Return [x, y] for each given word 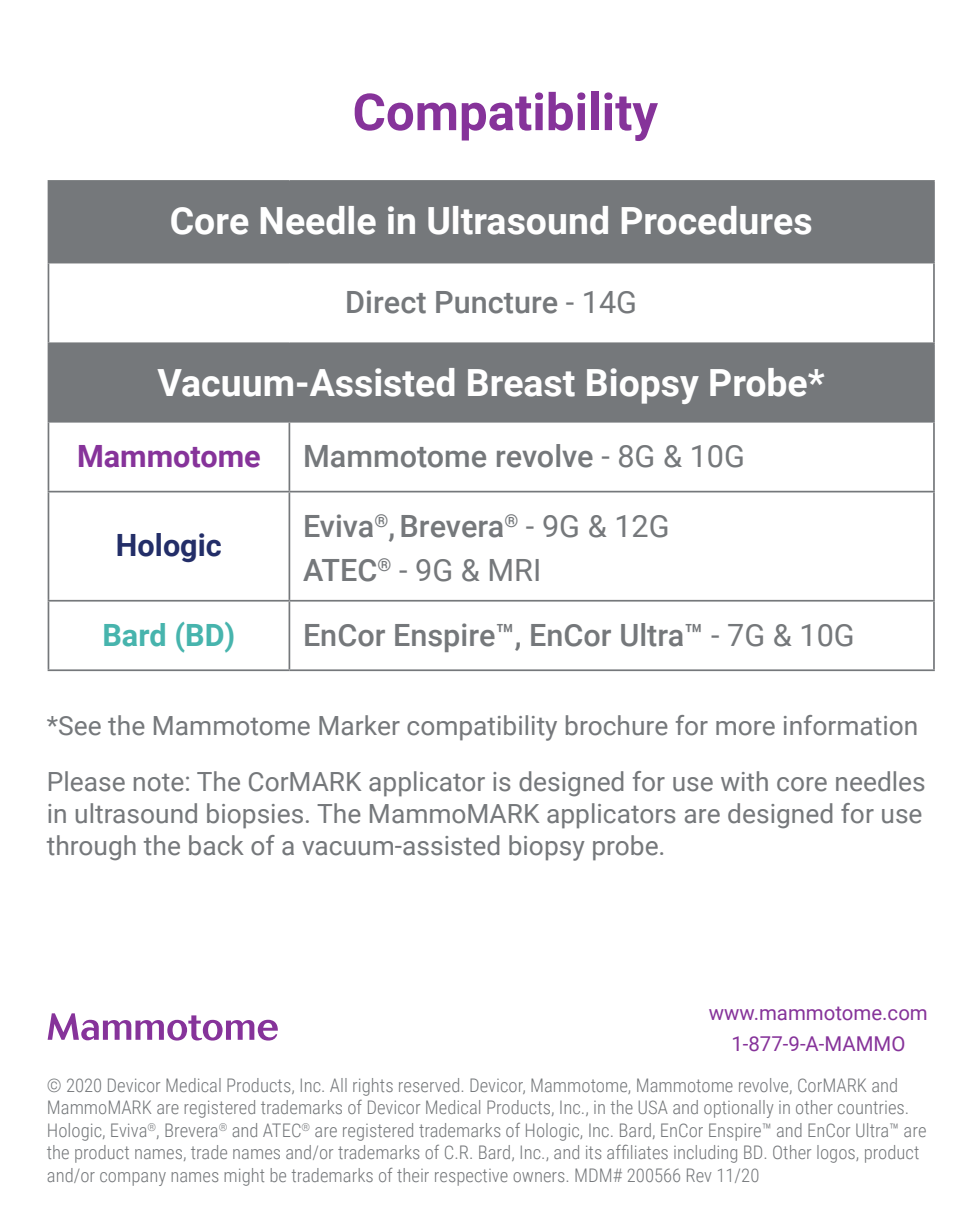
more [745, 728]
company [133, 1179]
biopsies [255, 816]
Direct [386, 302]
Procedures [716, 220]
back [216, 845]
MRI [514, 570]
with [744, 781]
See [79, 726]
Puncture [496, 302]
